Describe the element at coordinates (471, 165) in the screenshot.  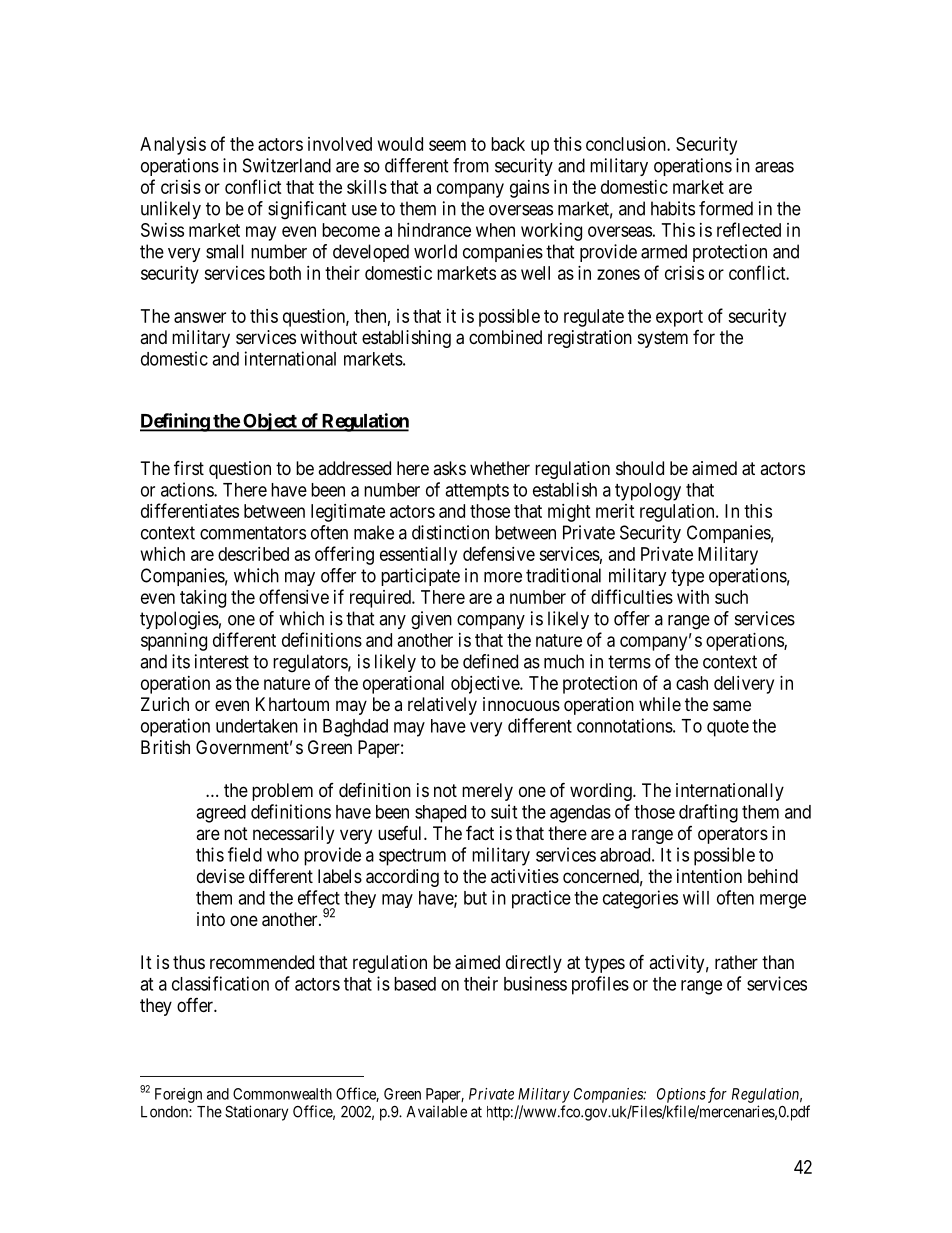
I see `from` at that location.
